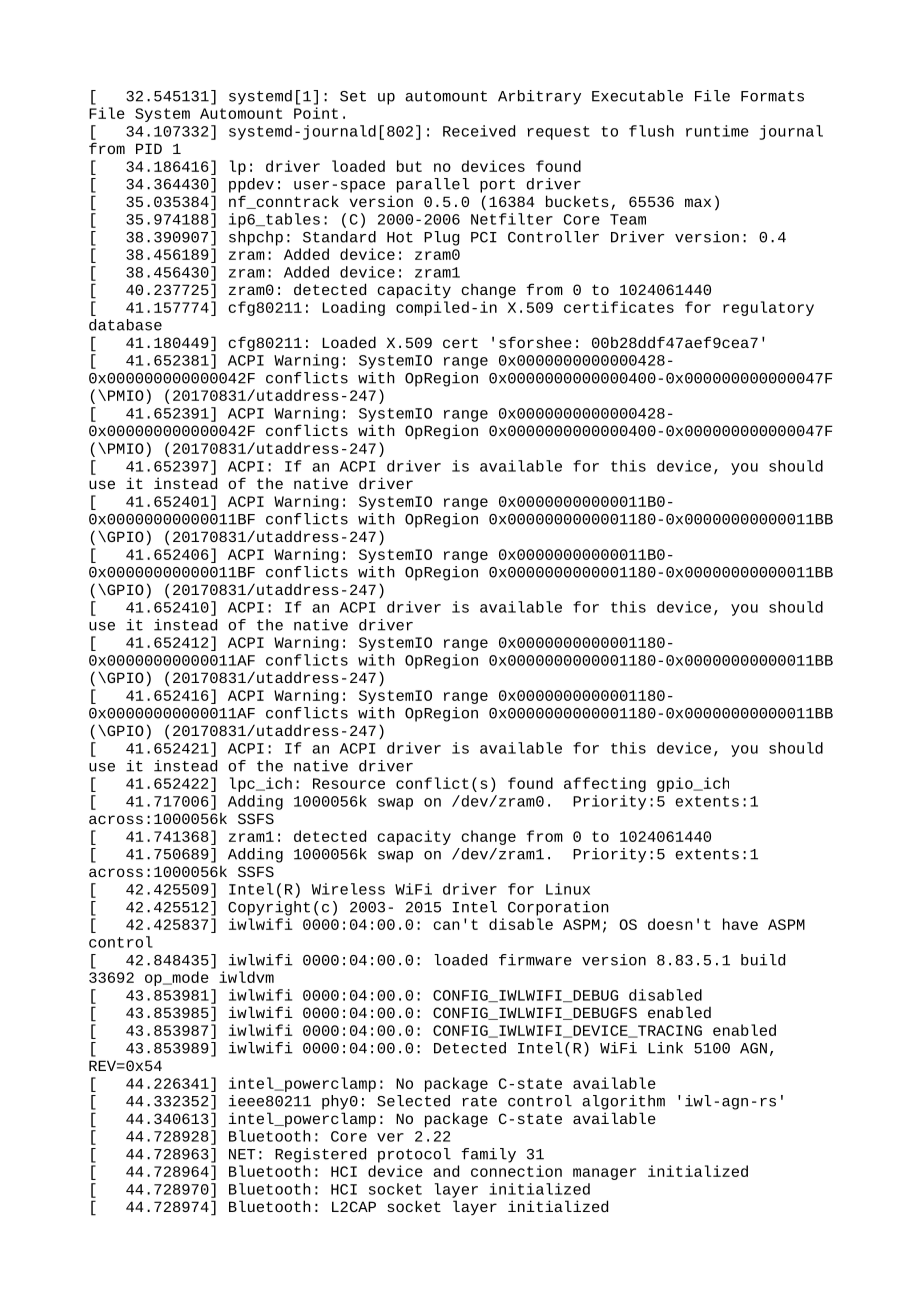 This document has height=1308, width=924. I want to click on Received, so click(479, 131).
